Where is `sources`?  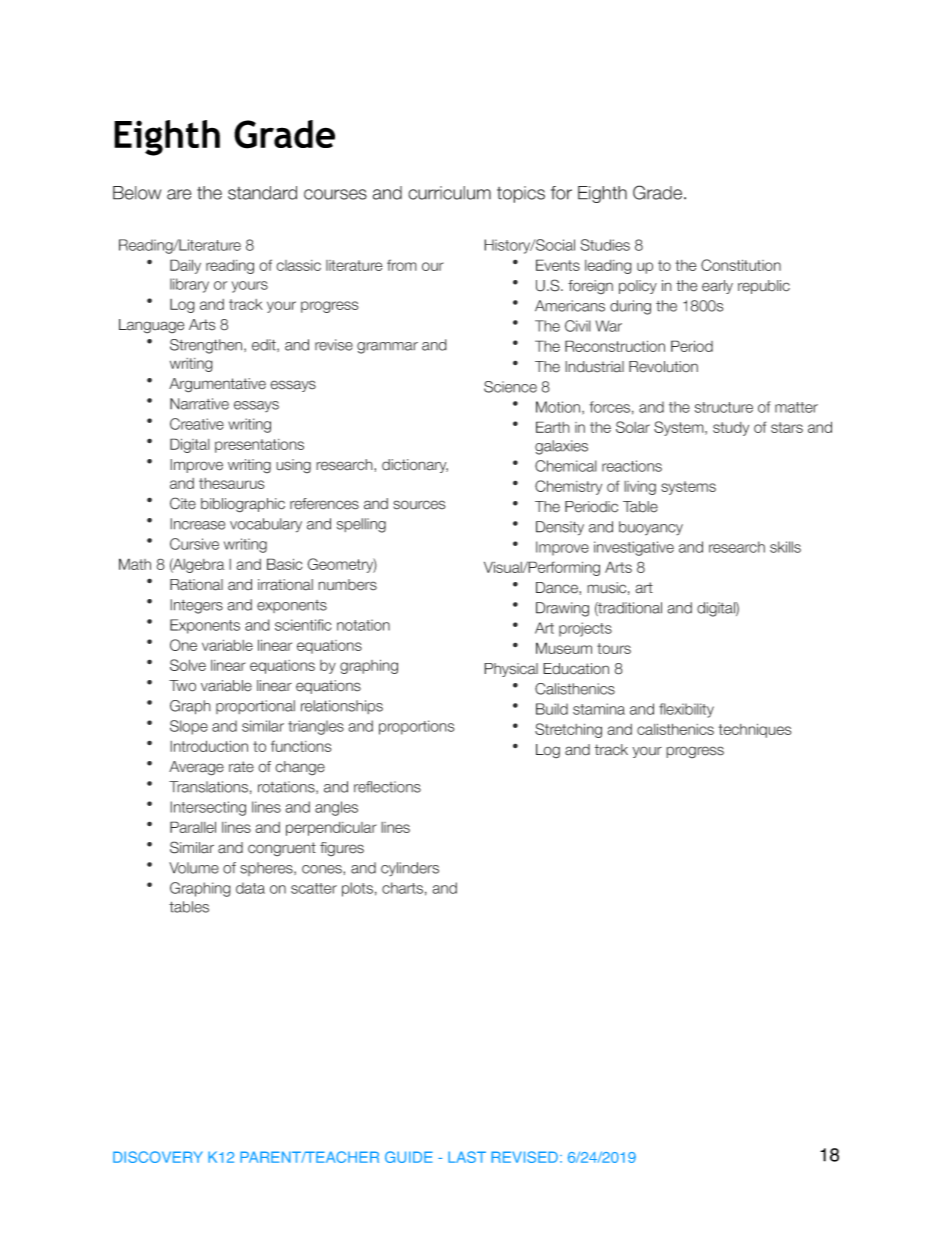
sources is located at coordinates (419, 505).
